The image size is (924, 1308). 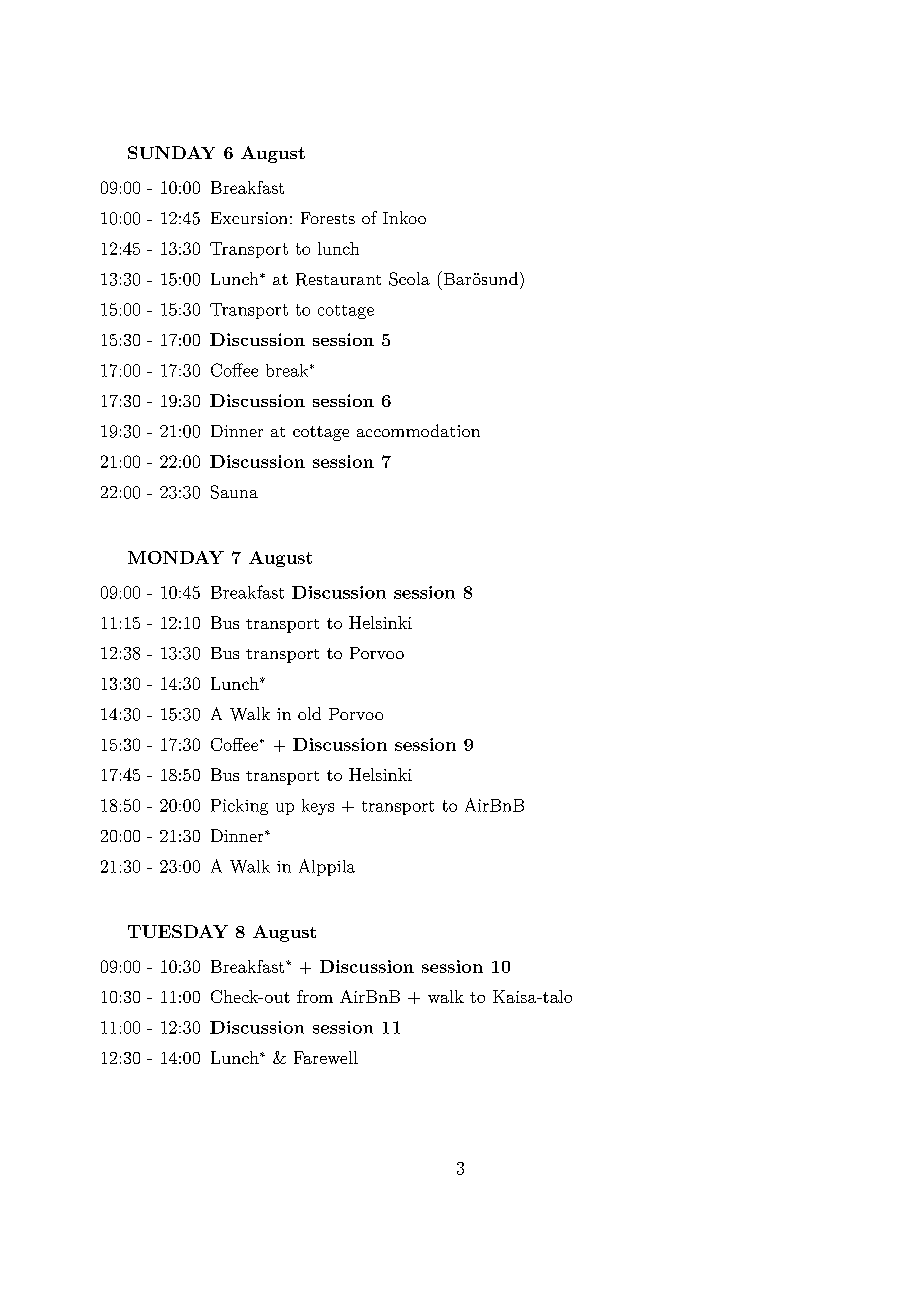 What do you see at coordinates (309, 713) in the screenshot?
I see `old` at bounding box center [309, 713].
